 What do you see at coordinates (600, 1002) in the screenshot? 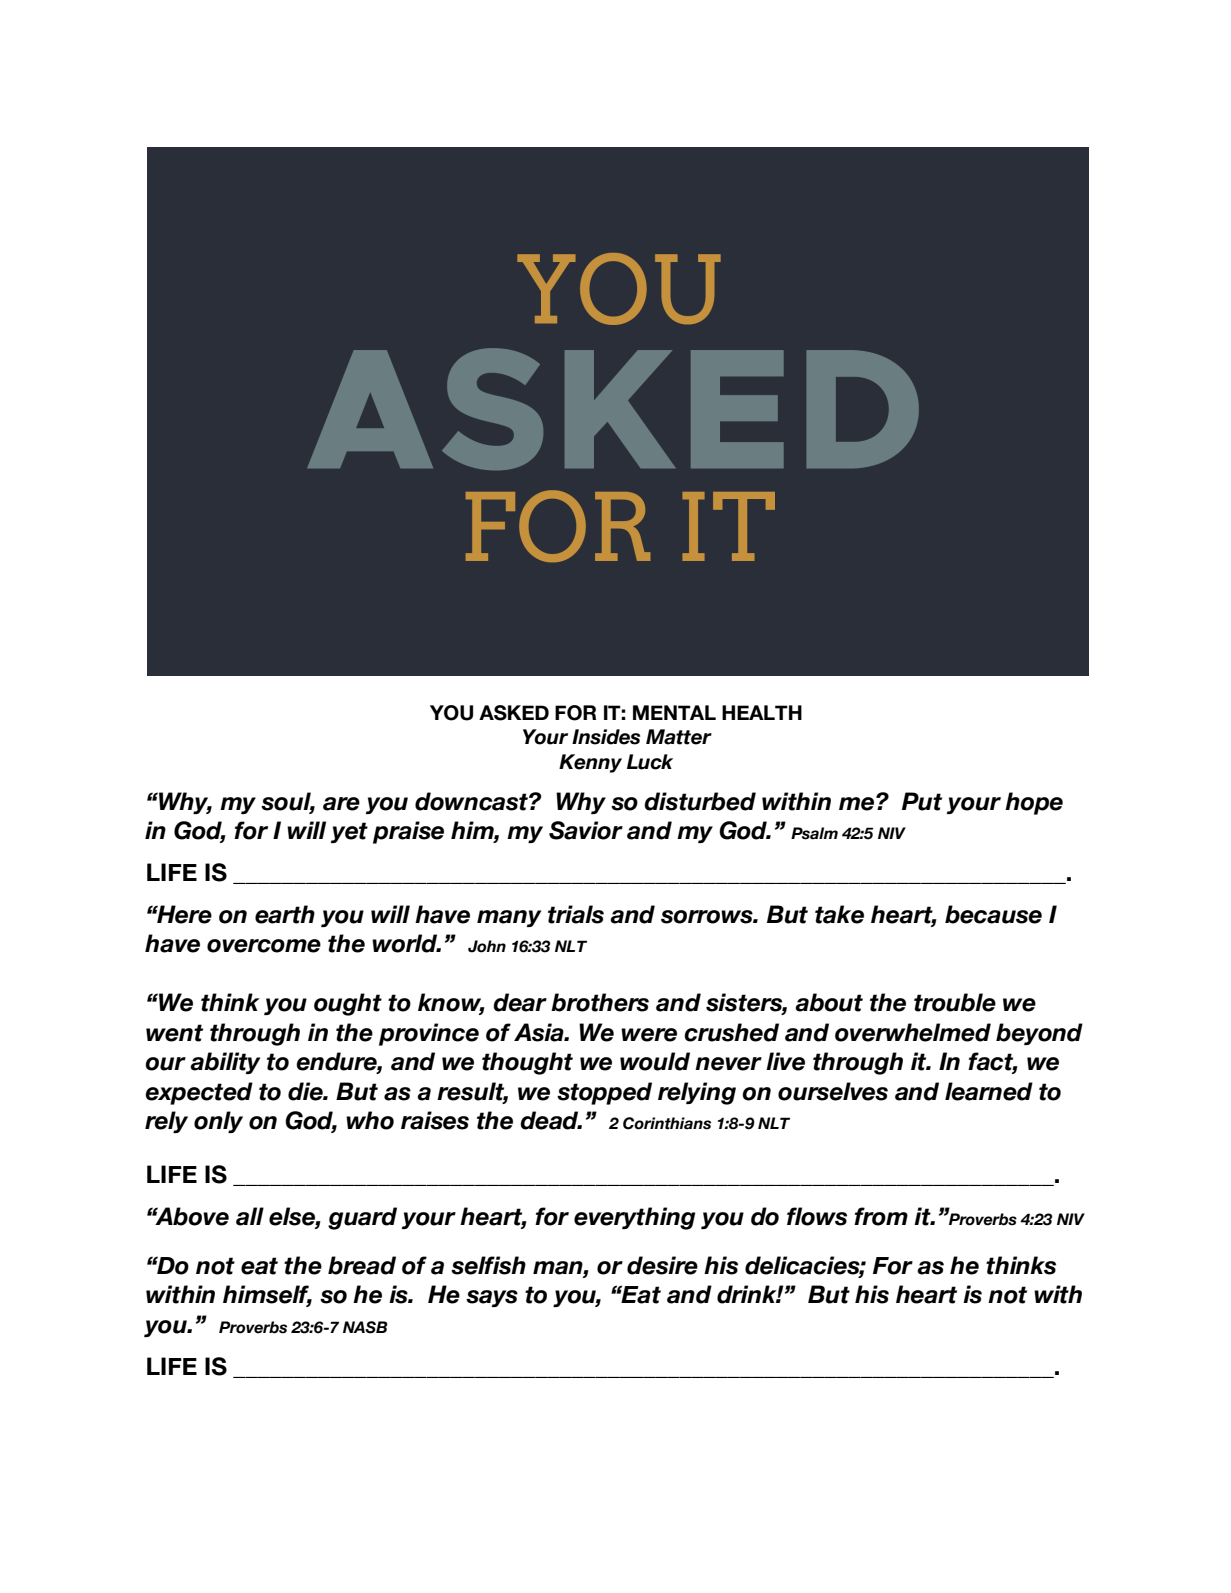
I see `brothers` at bounding box center [600, 1002].
